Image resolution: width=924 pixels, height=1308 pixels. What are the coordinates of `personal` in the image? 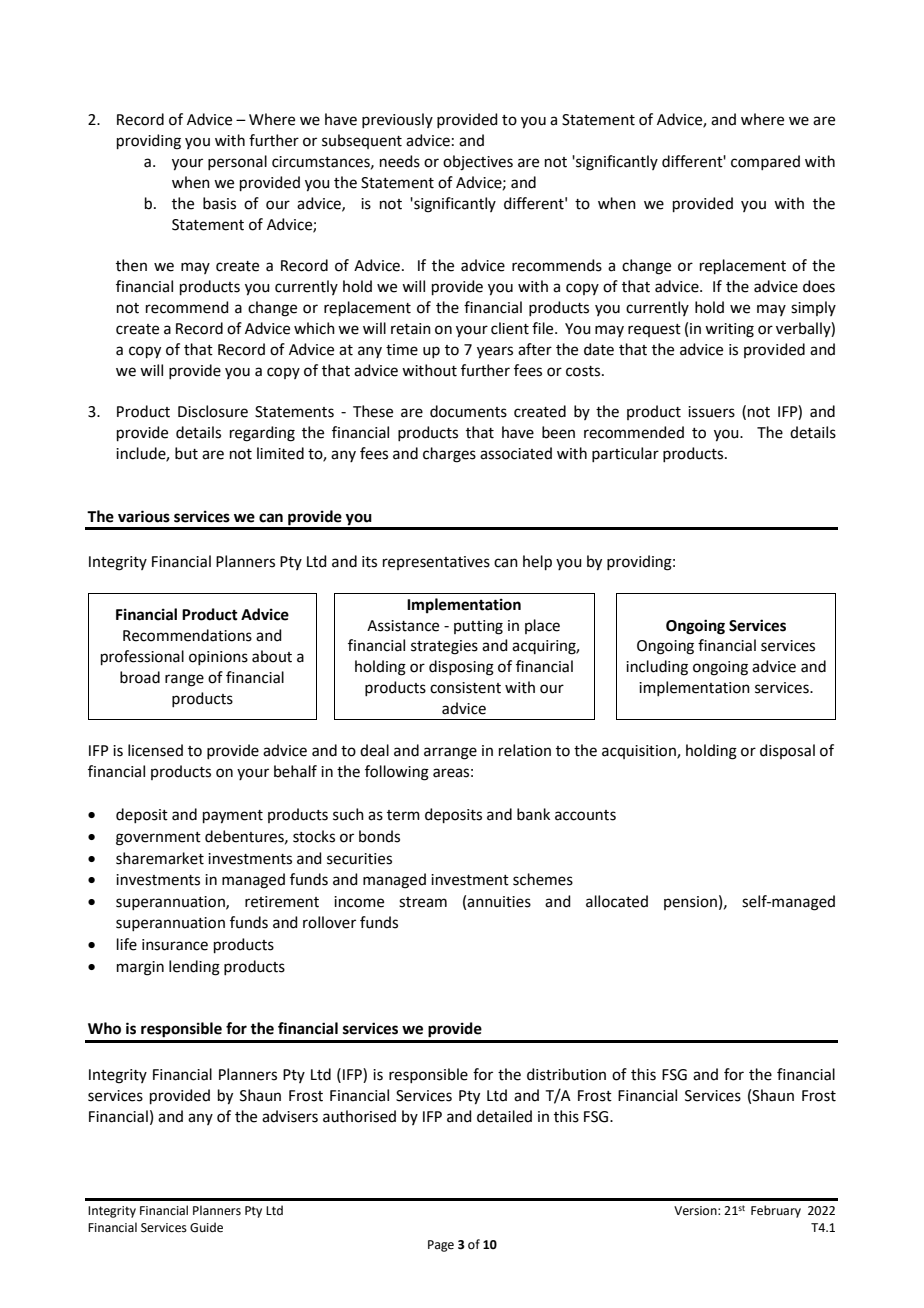 It's located at (237, 162).
